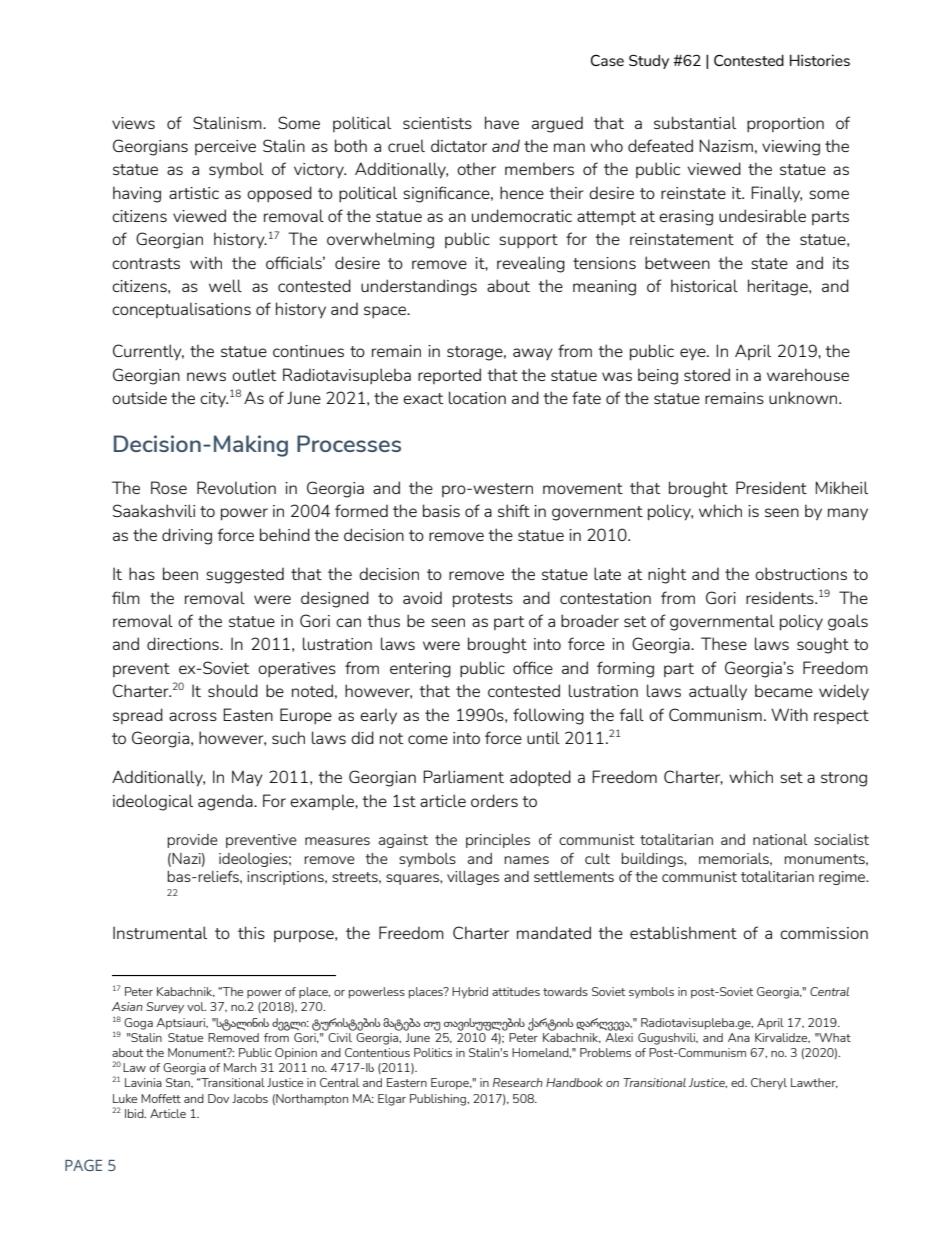  I want to click on directions, so click(184, 643).
